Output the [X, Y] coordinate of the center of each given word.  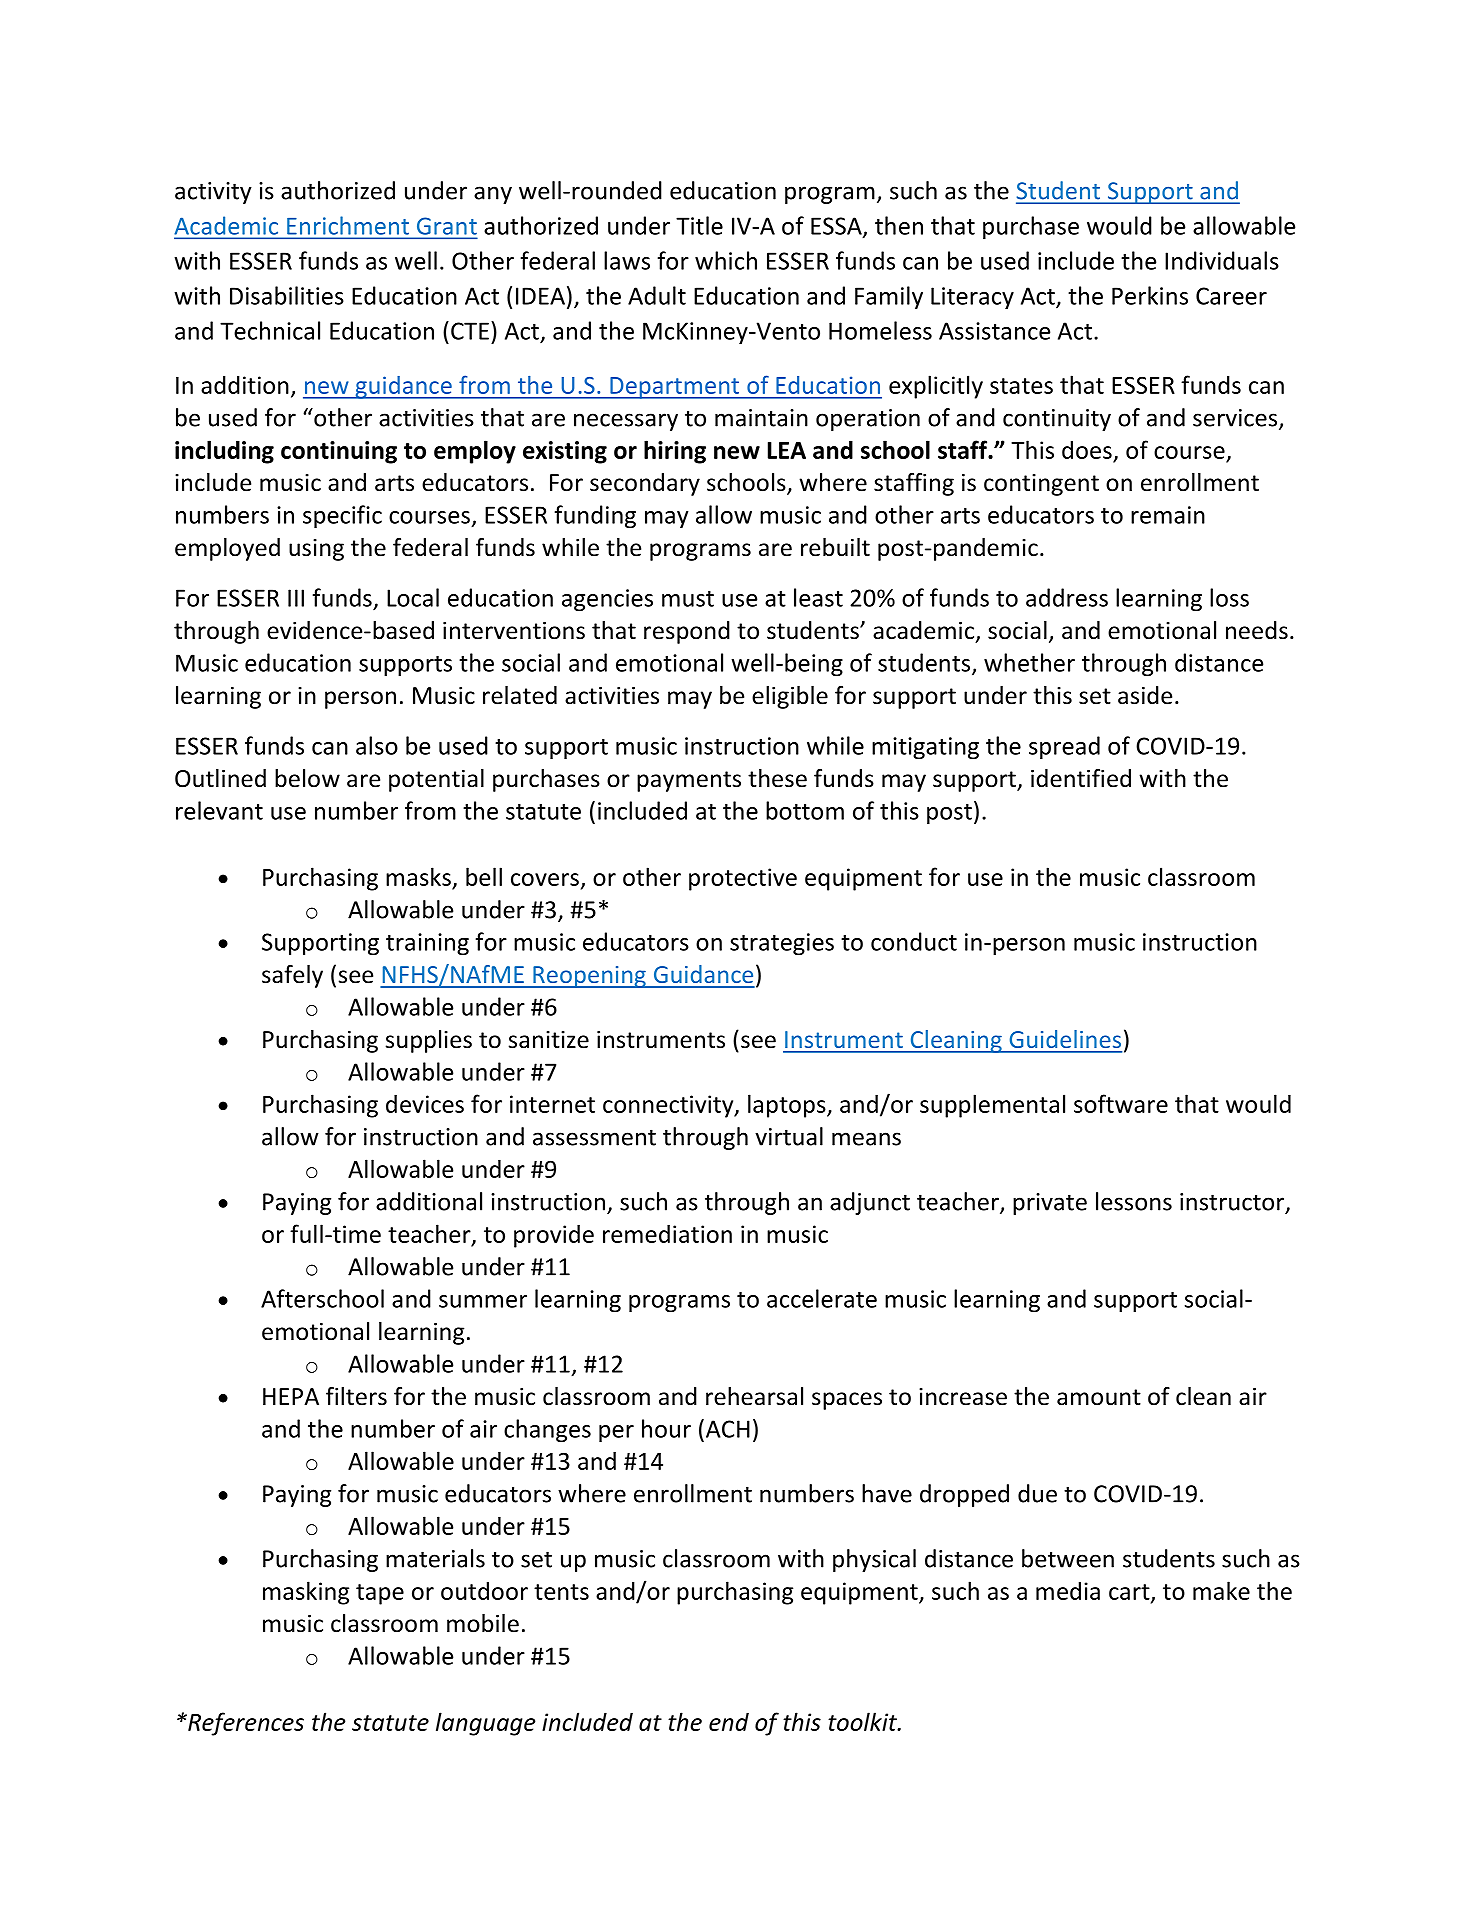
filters [356, 1396]
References [245, 1724]
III [296, 598]
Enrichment [348, 226]
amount [1099, 1397]
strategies [782, 944]
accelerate [822, 1298]
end [729, 1721]
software [1121, 1103]
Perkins [1150, 295]
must [688, 599]
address [1067, 597]
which [726, 260]
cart [1130, 1593]
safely [292, 976]
